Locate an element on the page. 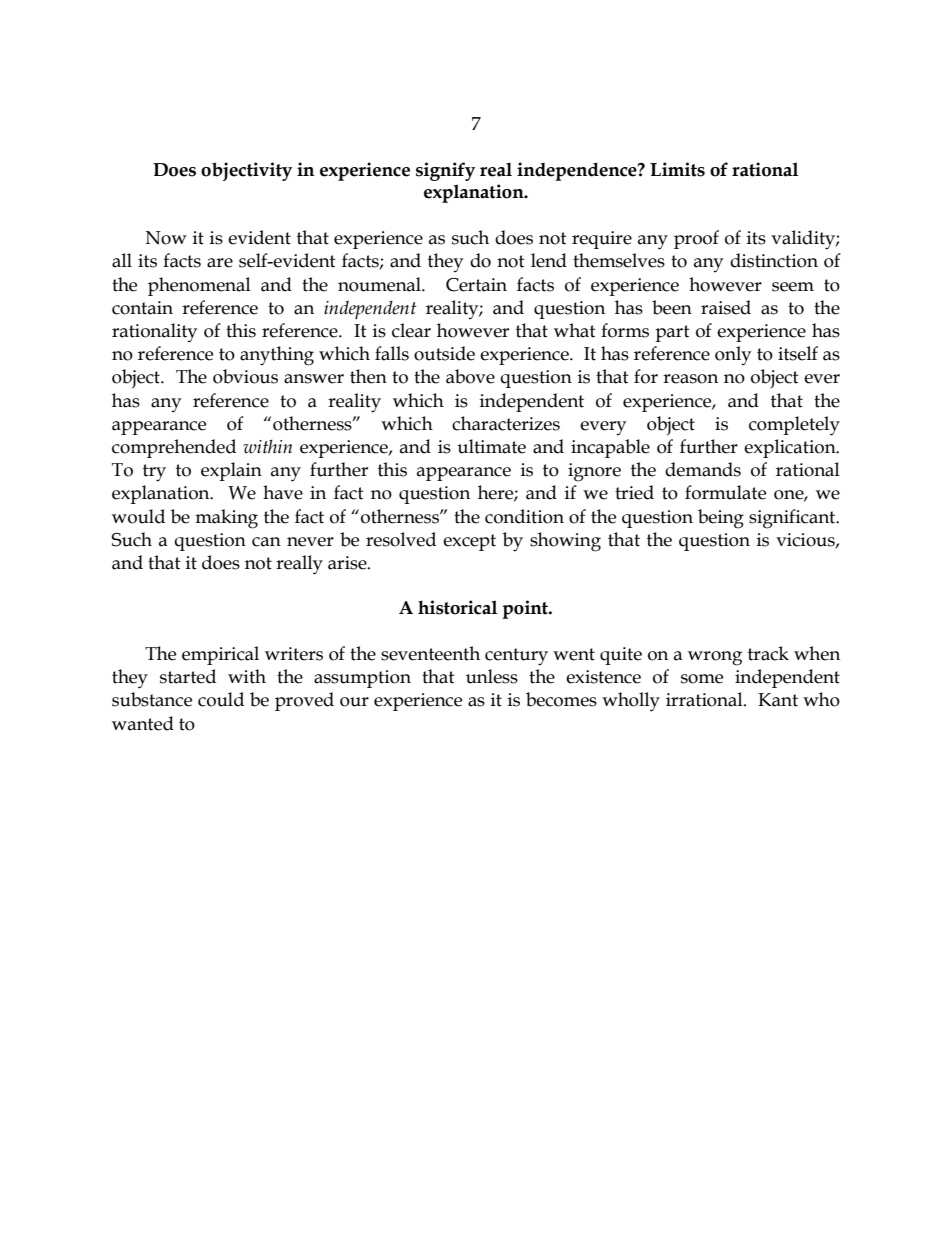 Image resolution: width=952 pixels, height=1233 pixels. being is located at coordinates (721, 519).
